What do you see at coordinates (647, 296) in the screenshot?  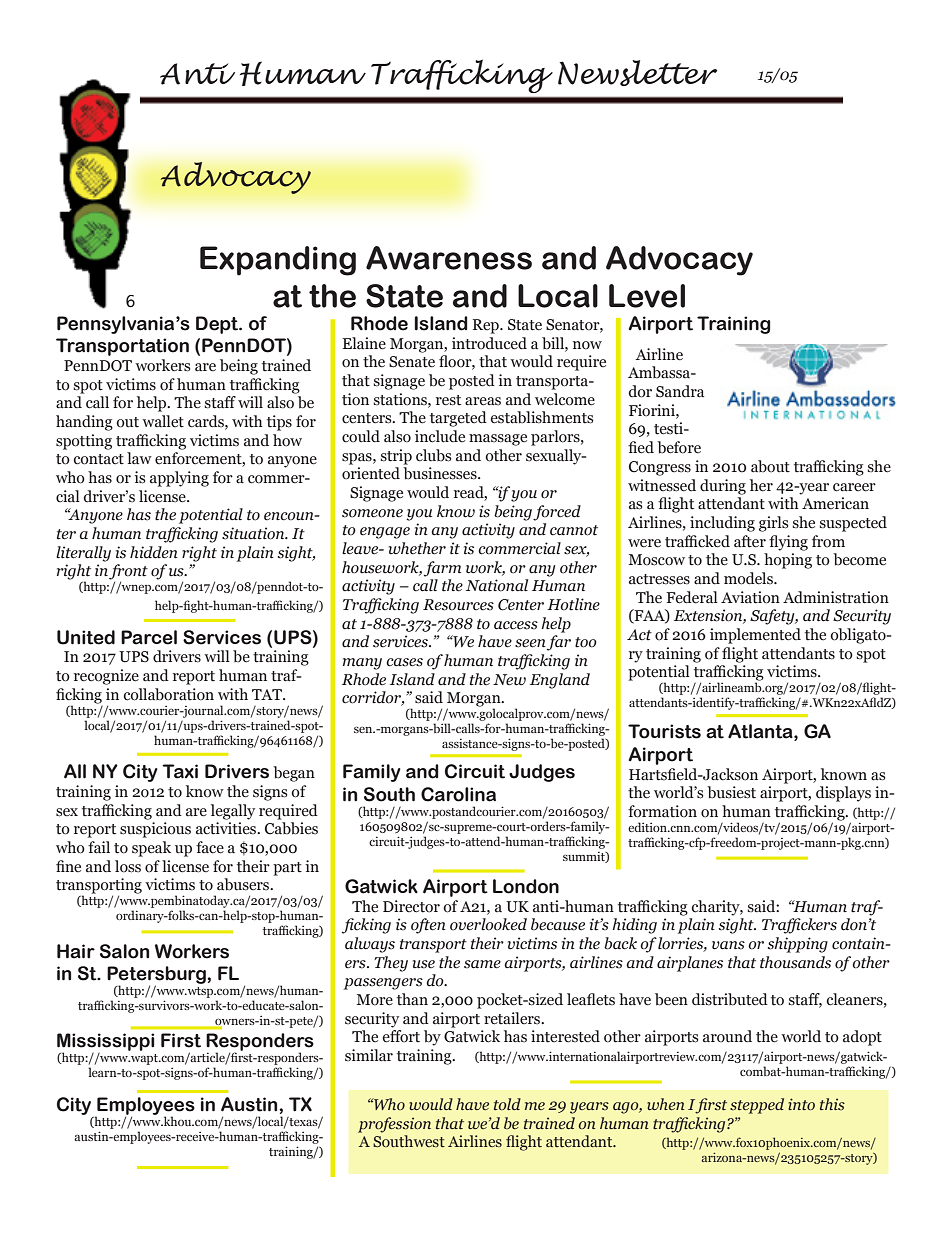 I see `Level` at bounding box center [647, 296].
